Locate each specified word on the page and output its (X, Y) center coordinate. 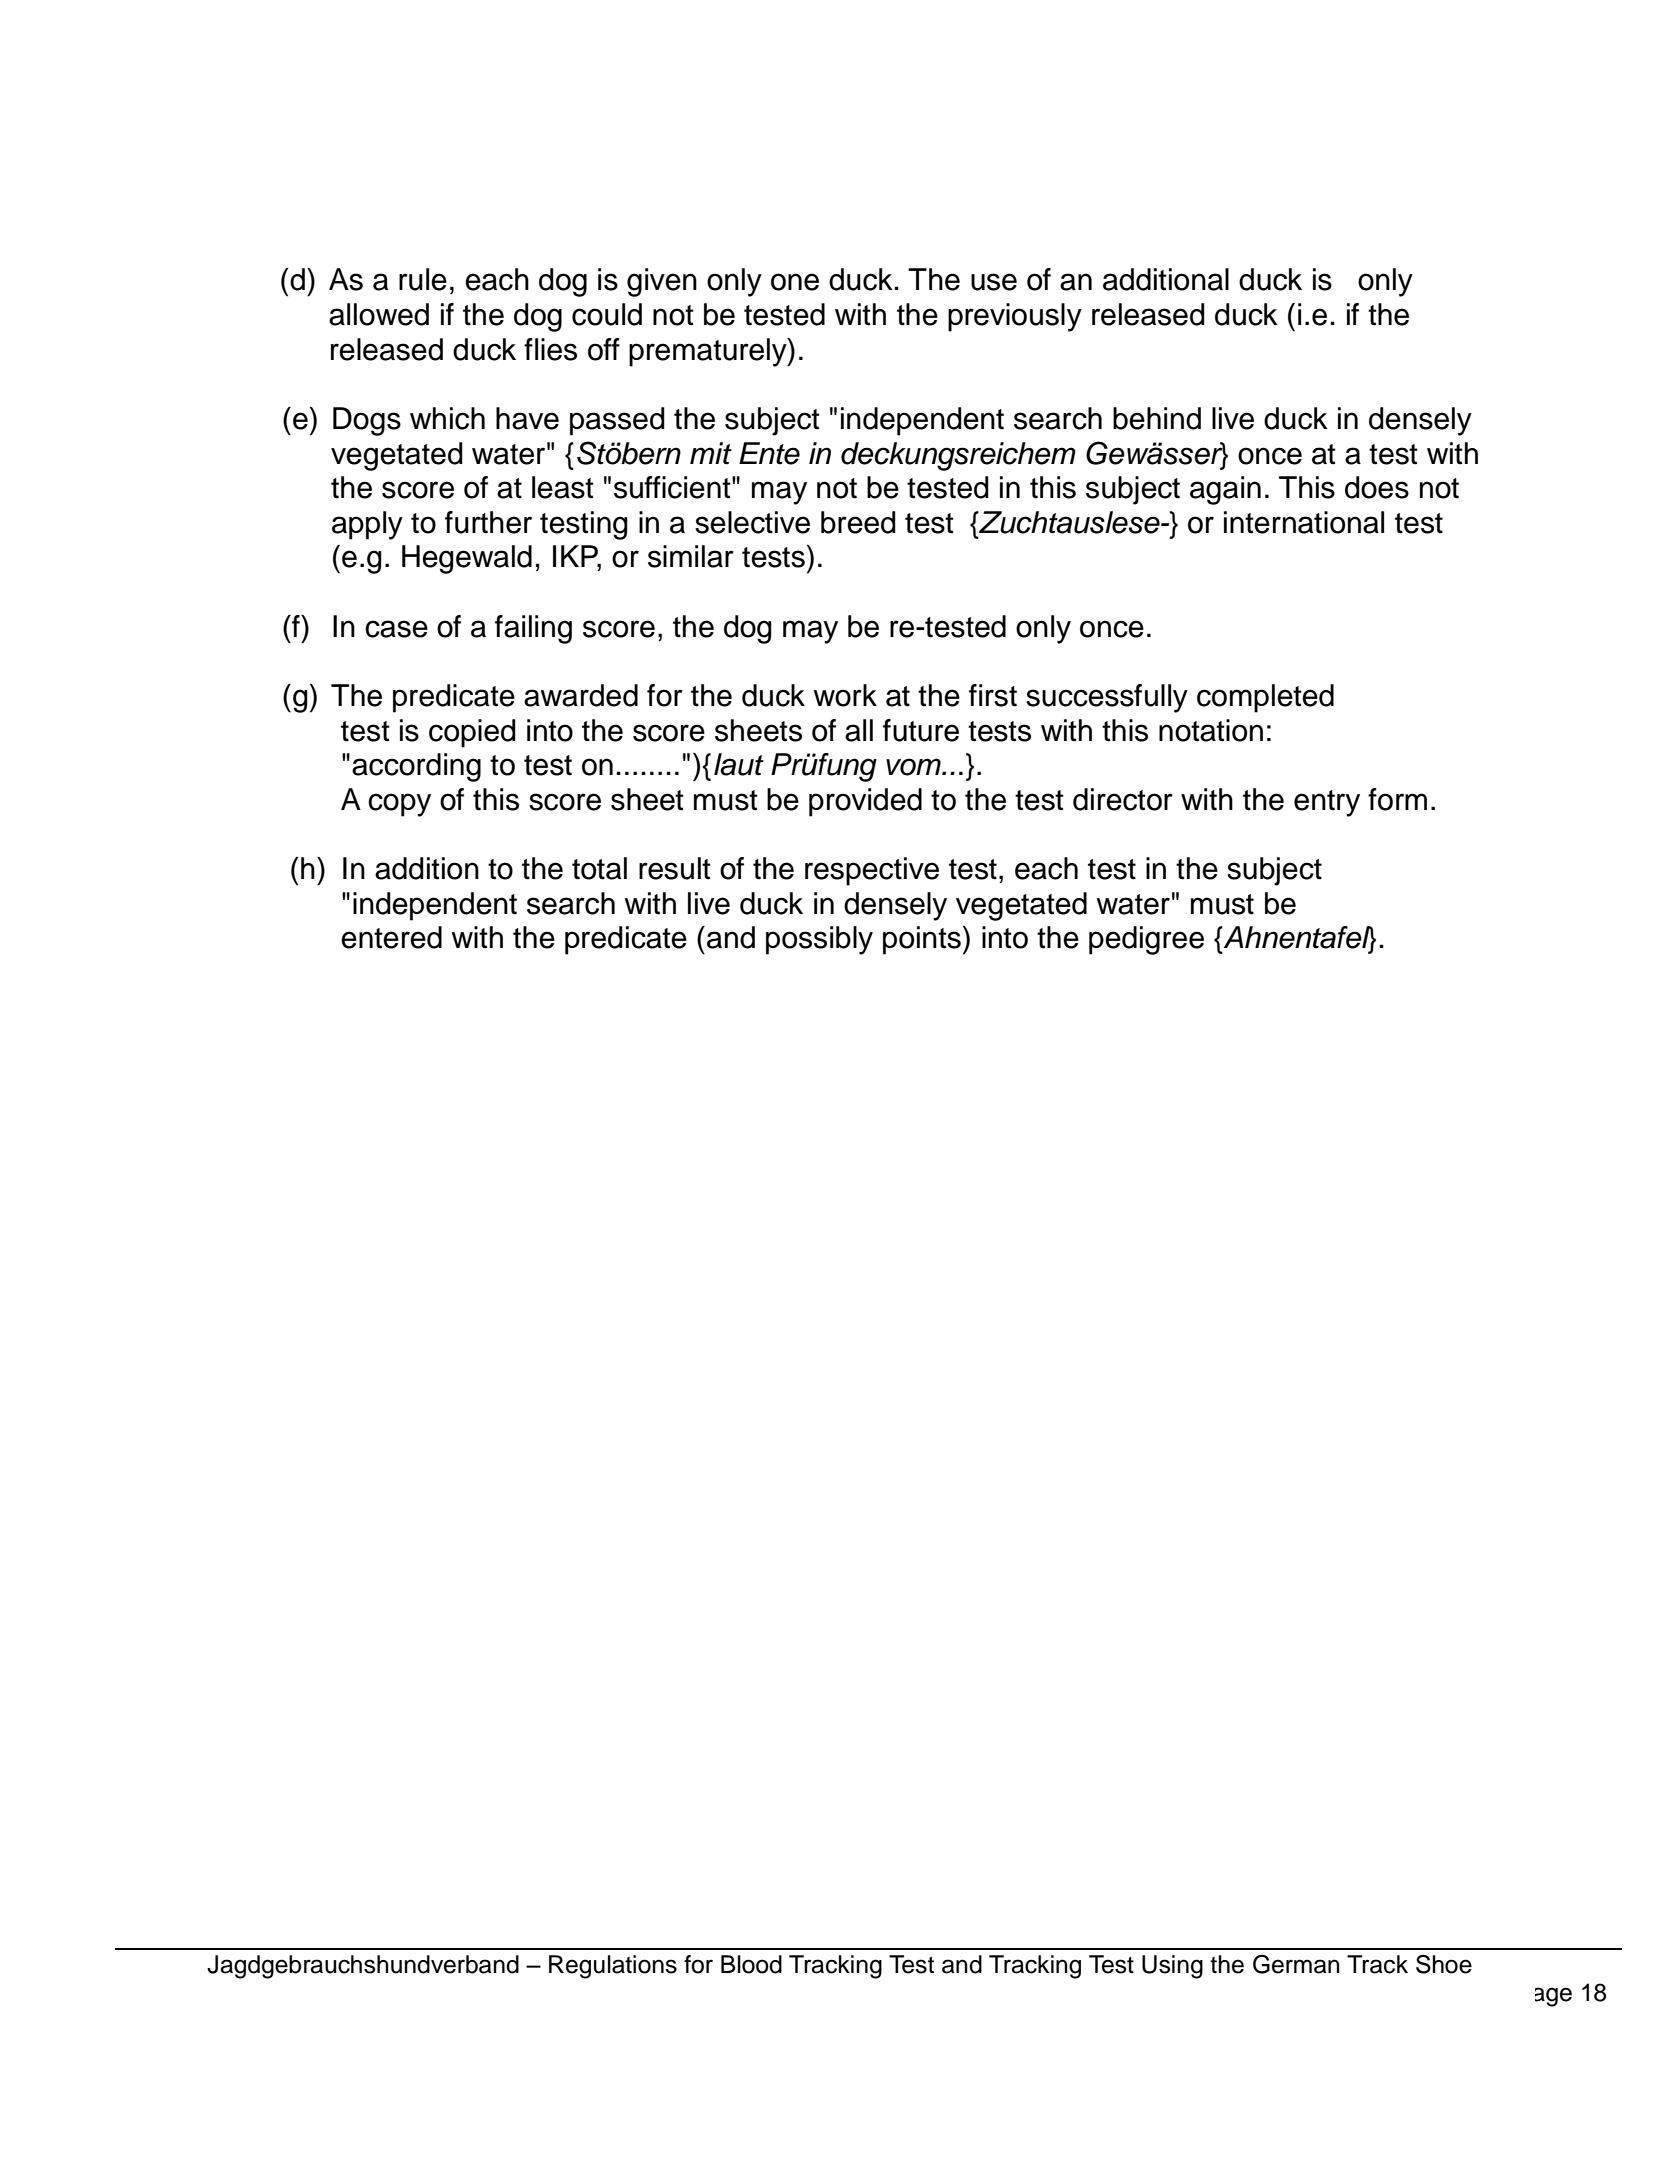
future (921, 730)
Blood (751, 1964)
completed (1265, 698)
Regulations (613, 1967)
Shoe (1444, 1964)
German (1296, 1964)
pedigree (1146, 940)
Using (1172, 1967)
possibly (819, 940)
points (922, 940)
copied (472, 733)
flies (550, 349)
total (599, 868)
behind (1157, 418)
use (994, 282)
